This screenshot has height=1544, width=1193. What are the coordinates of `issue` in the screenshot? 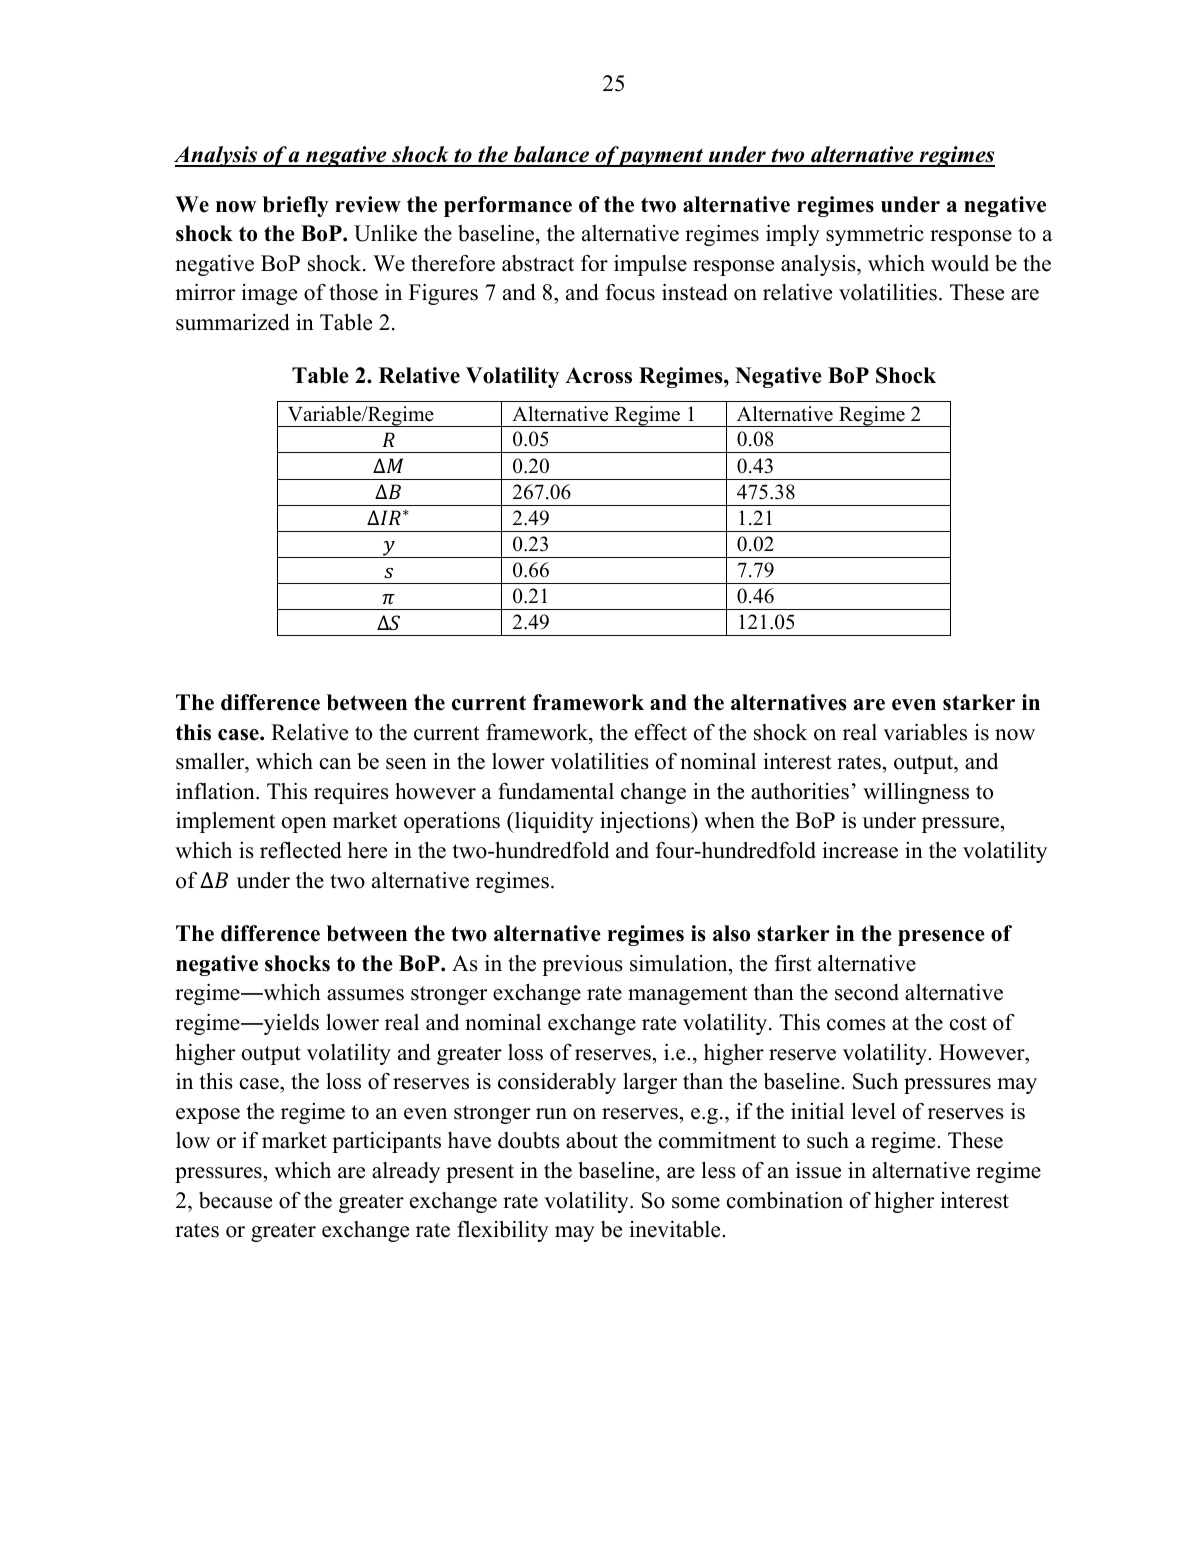 It's located at (818, 1170).
